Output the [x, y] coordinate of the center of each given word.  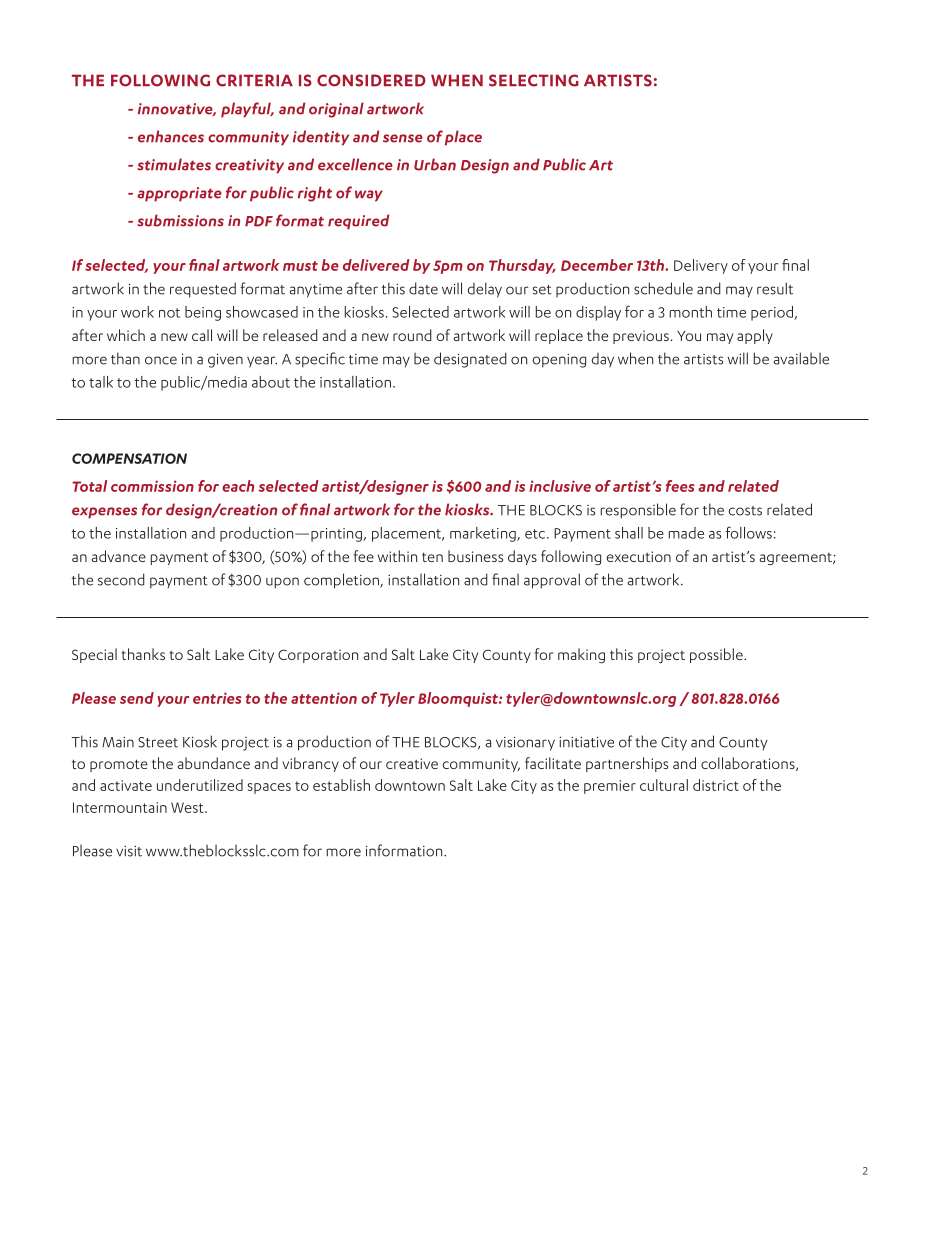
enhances [171, 136]
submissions [180, 220]
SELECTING [534, 80]
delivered [376, 265]
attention [324, 698]
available [801, 358]
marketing [484, 534]
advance [119, 556]
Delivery [701, 266]
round [412, 335]
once [161, 360]
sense [403, 138]
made [686, 533]
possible [717, 655]
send [137, 698]
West [188, 807]
